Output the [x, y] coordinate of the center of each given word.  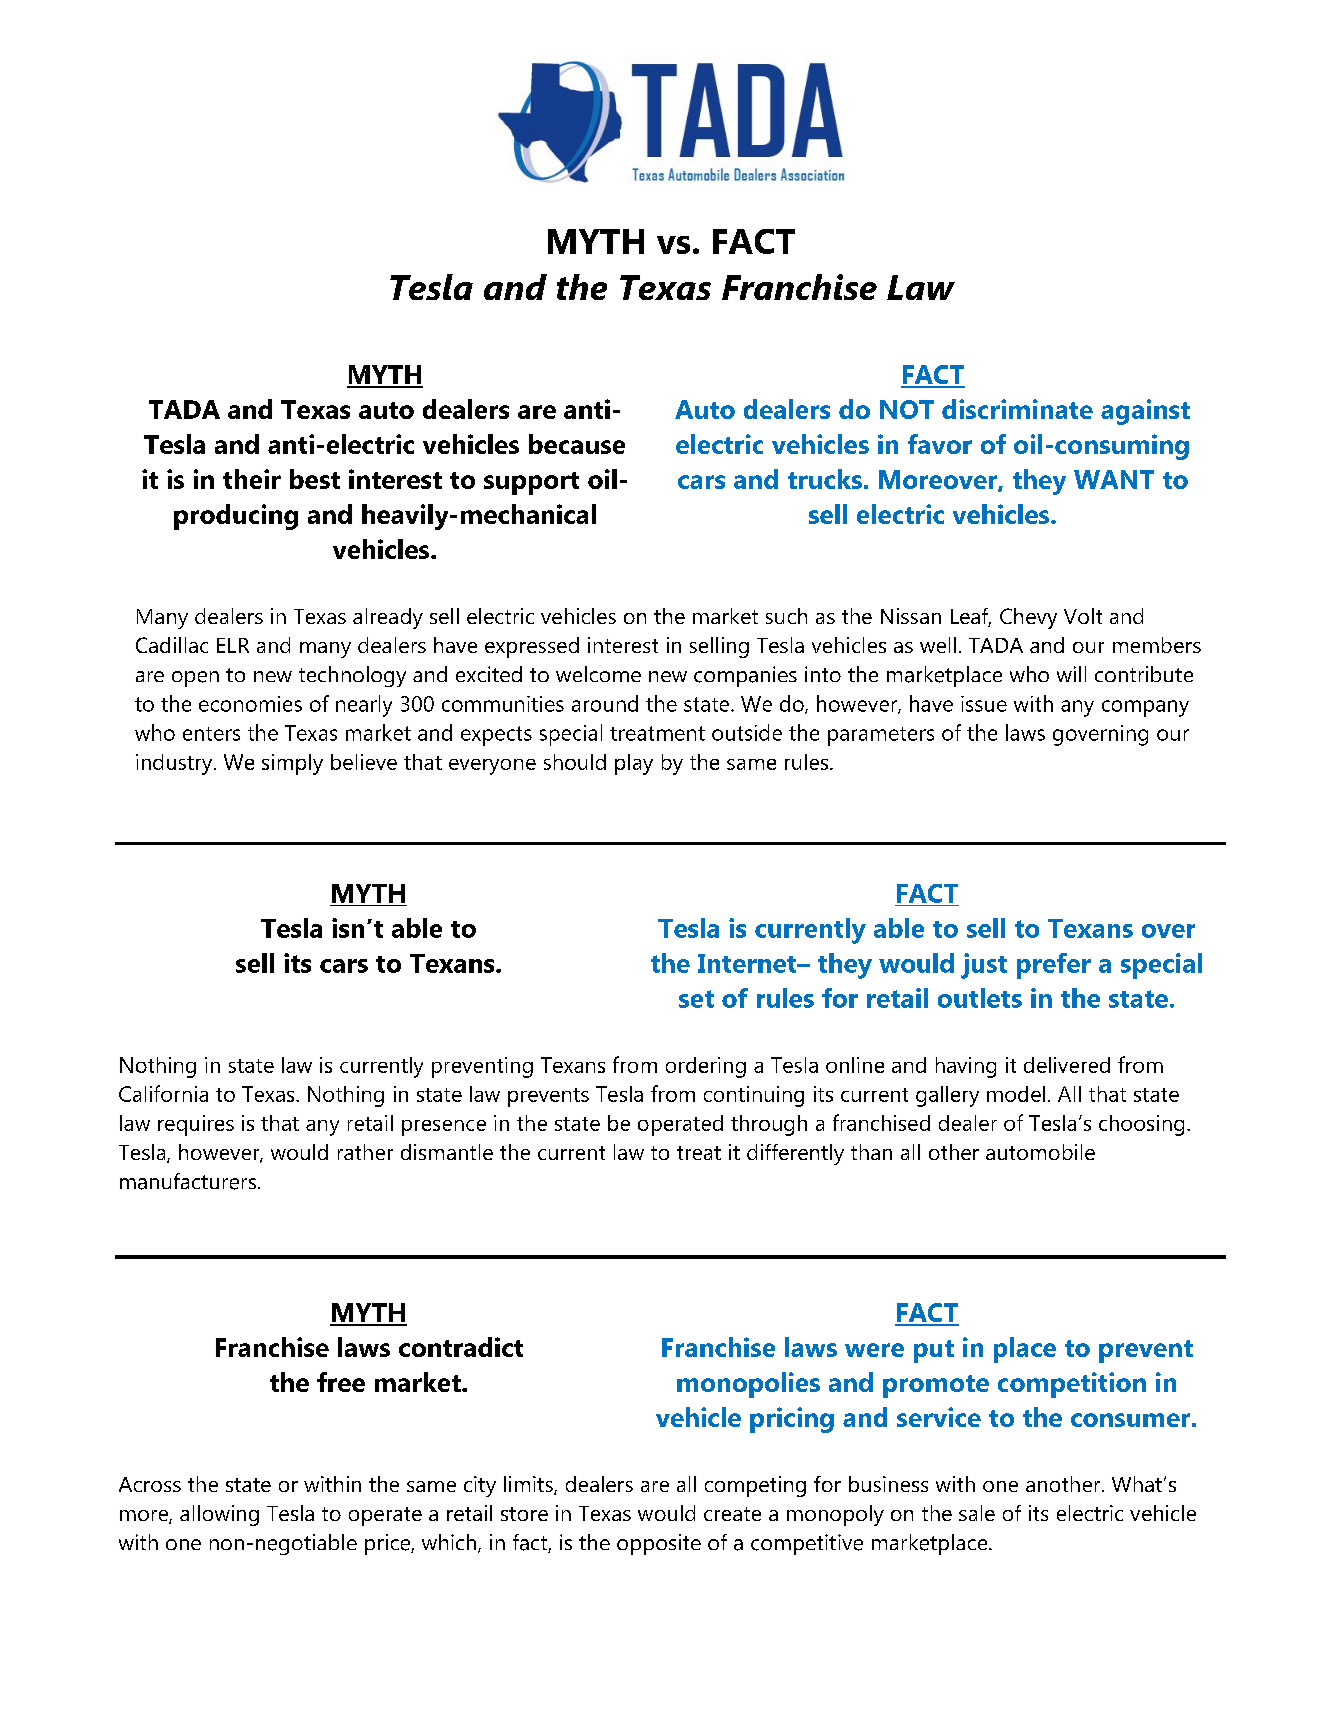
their [252, 479]
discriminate [1017, 409]
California [163, 1093]
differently [795, 1154]
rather [365, 1152]
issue [984, 704]
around [605, 703]
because [577, 444]
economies [250, 704]
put [934, 1351]
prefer [1054, 966]
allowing [219, 1515]
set [696, 999]
